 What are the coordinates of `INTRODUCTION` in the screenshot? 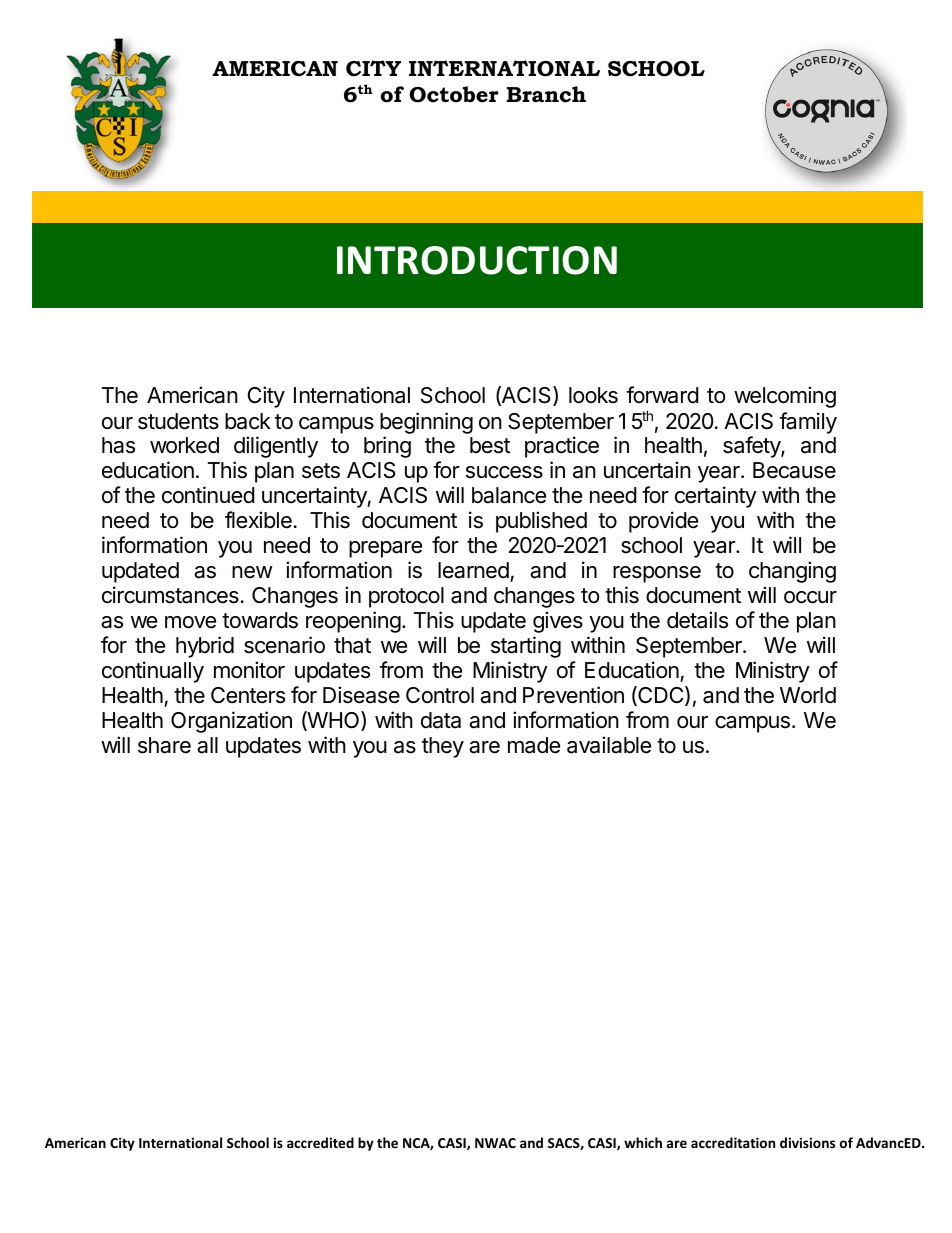 It's located at (477, 260).
